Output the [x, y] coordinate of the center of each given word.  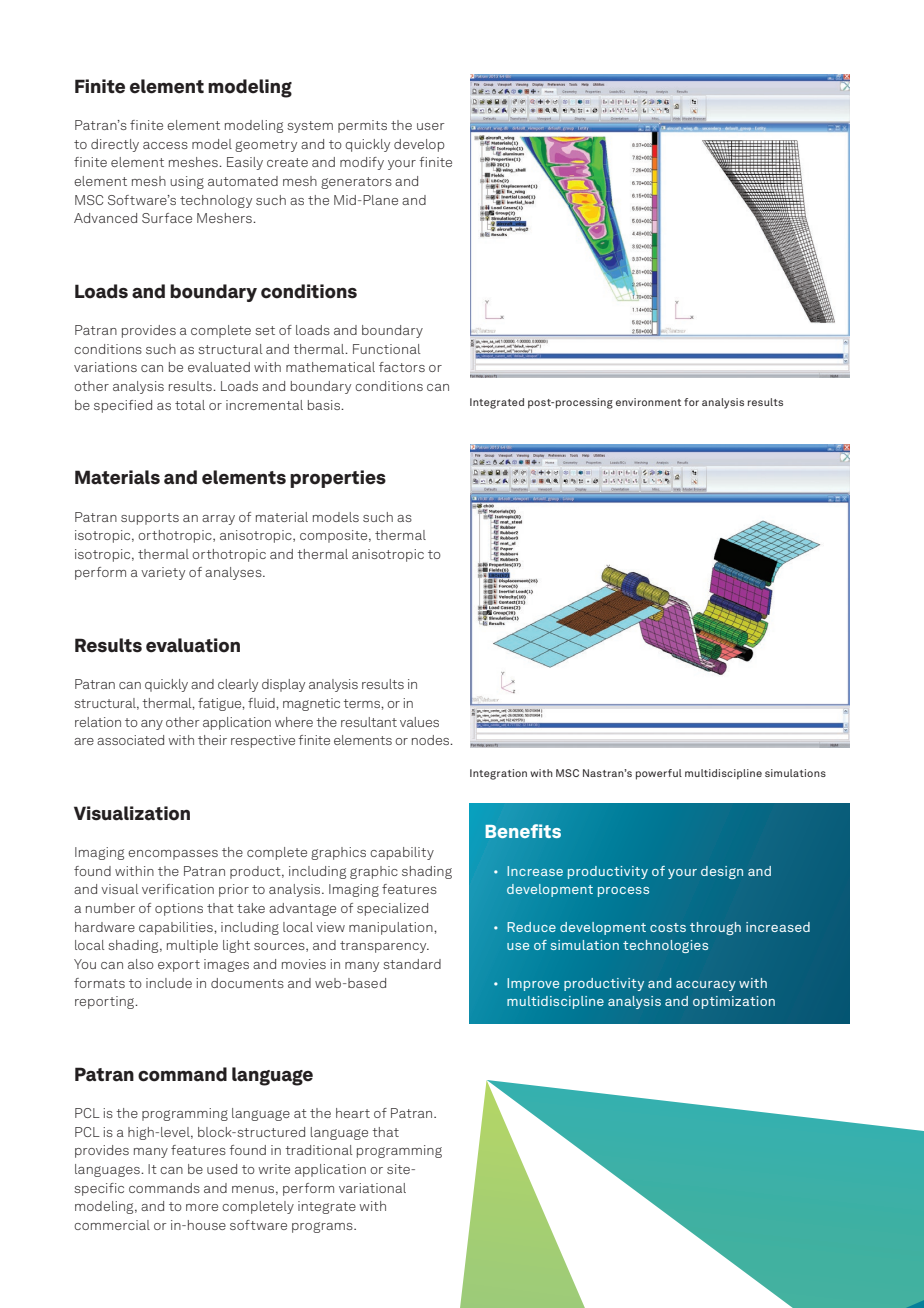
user [430, 126]
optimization [734, 1002]
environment [648, 402]
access [165, 145]
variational [372, 1188]
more [202, 1207]
